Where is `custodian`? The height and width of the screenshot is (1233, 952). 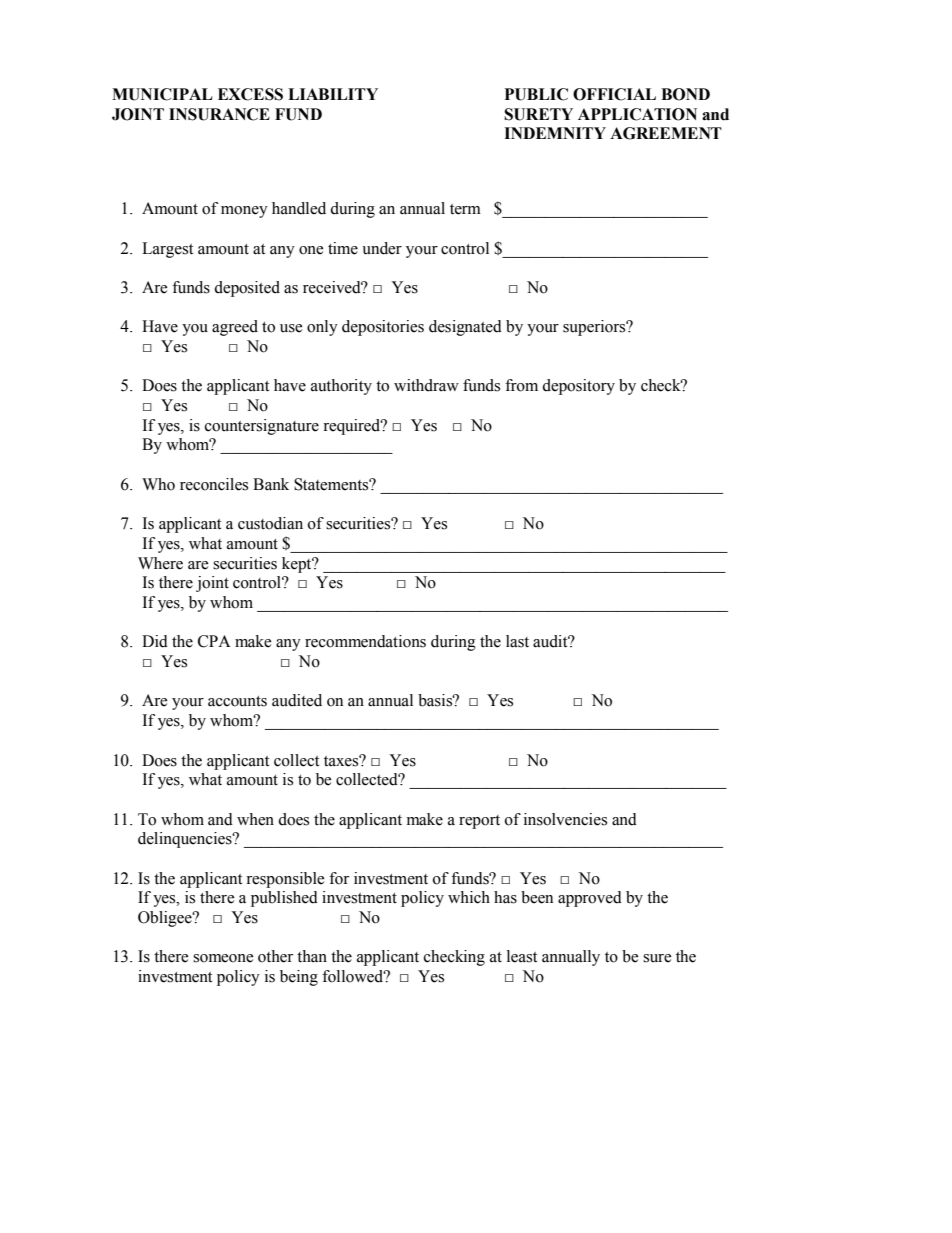 custodian is located at coordinates (270, 523).
